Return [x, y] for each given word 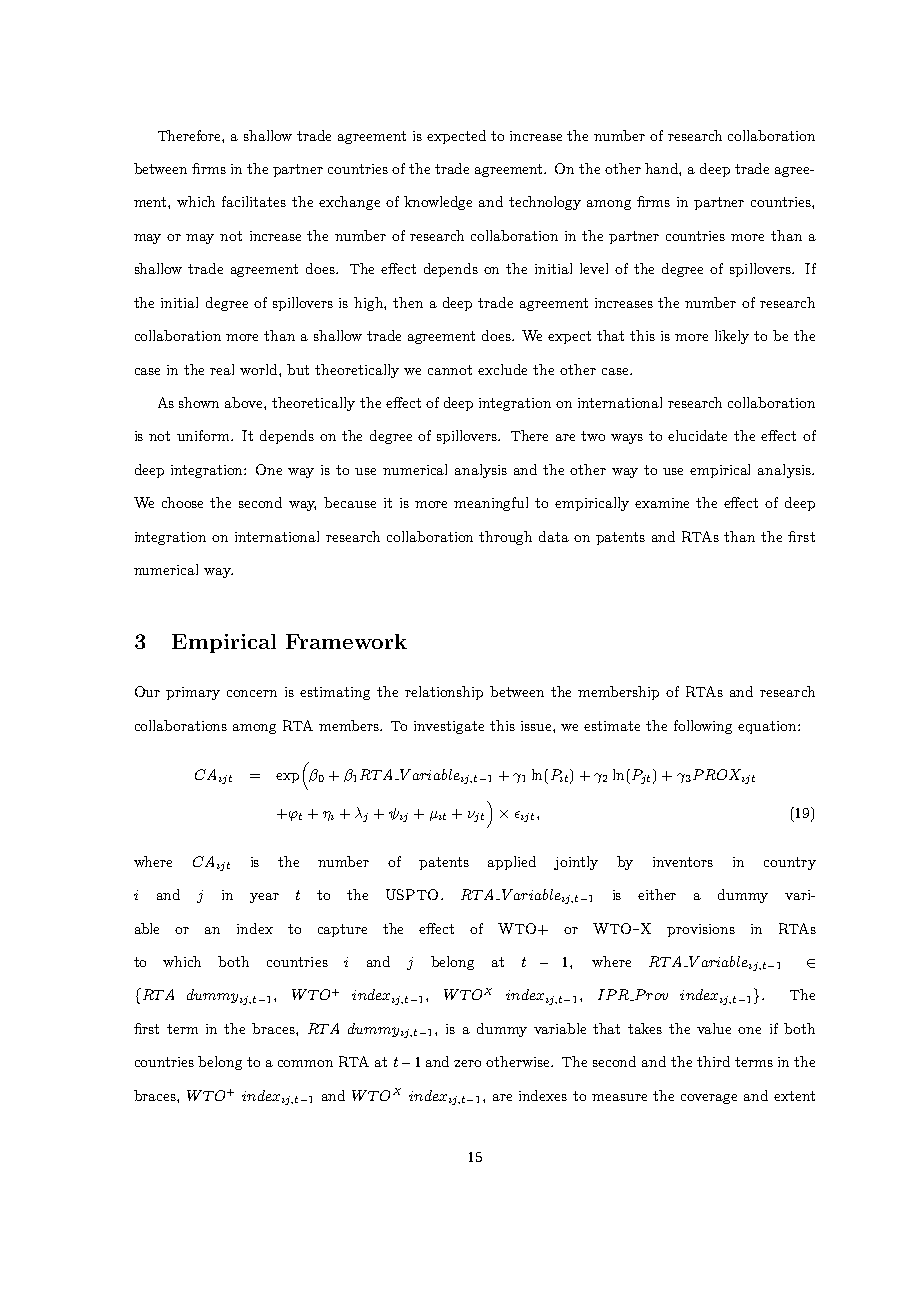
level [594, 268]
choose [182, 502]
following [703, 727]
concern [252, 693]
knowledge [438, 203]
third [713, 1061]
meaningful [491, 504]
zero [467, 1063]
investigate [449, 727]
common [305, 1063]
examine [662, 503]
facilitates [254, 201]
